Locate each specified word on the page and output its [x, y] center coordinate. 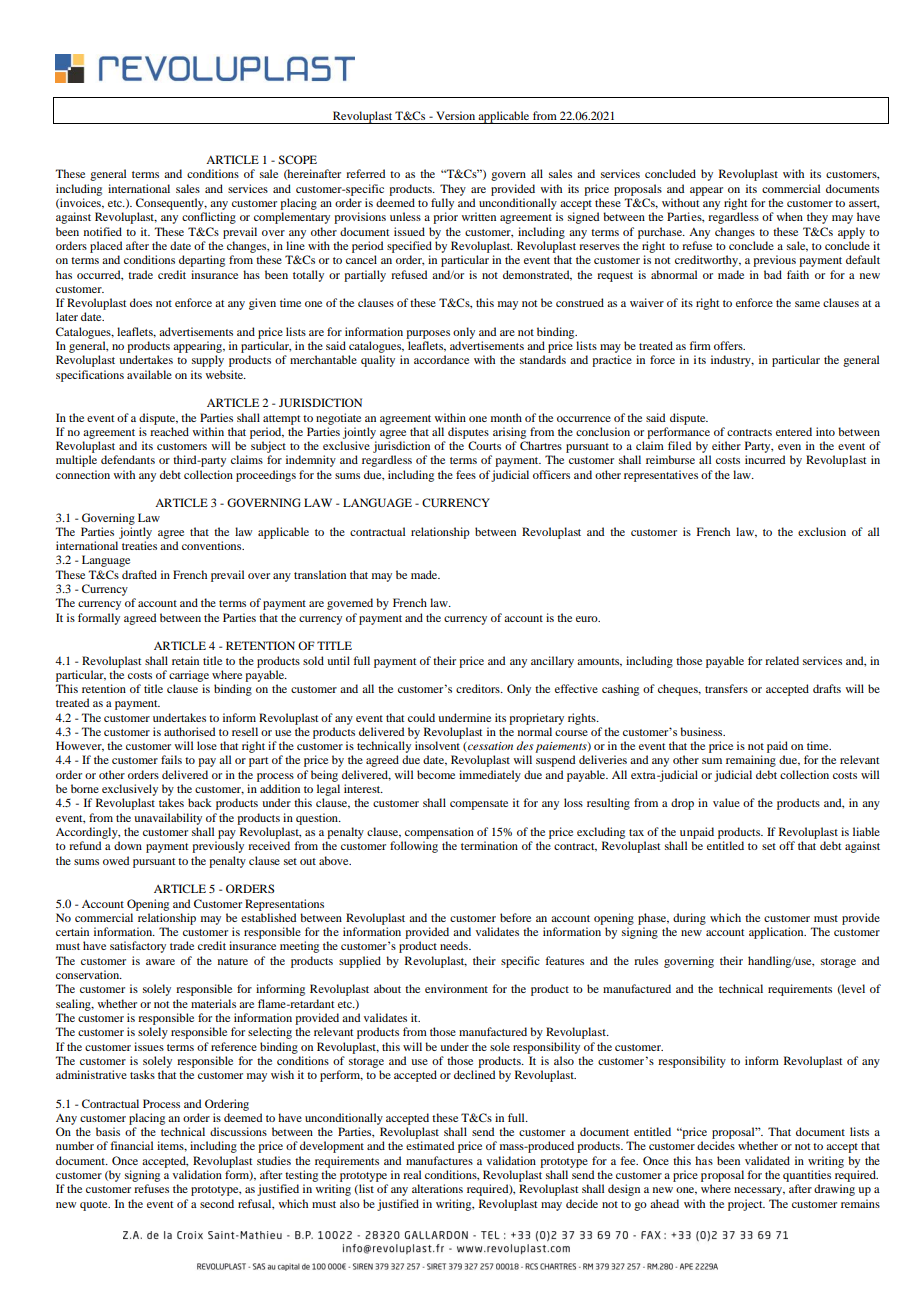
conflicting [209, 218]
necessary [759, 1191]
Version [455, 115]
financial [131, 1145]
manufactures [439, 1160]
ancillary [552, 662]
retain [185, 660]
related [782, 660]
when [789, 216]
